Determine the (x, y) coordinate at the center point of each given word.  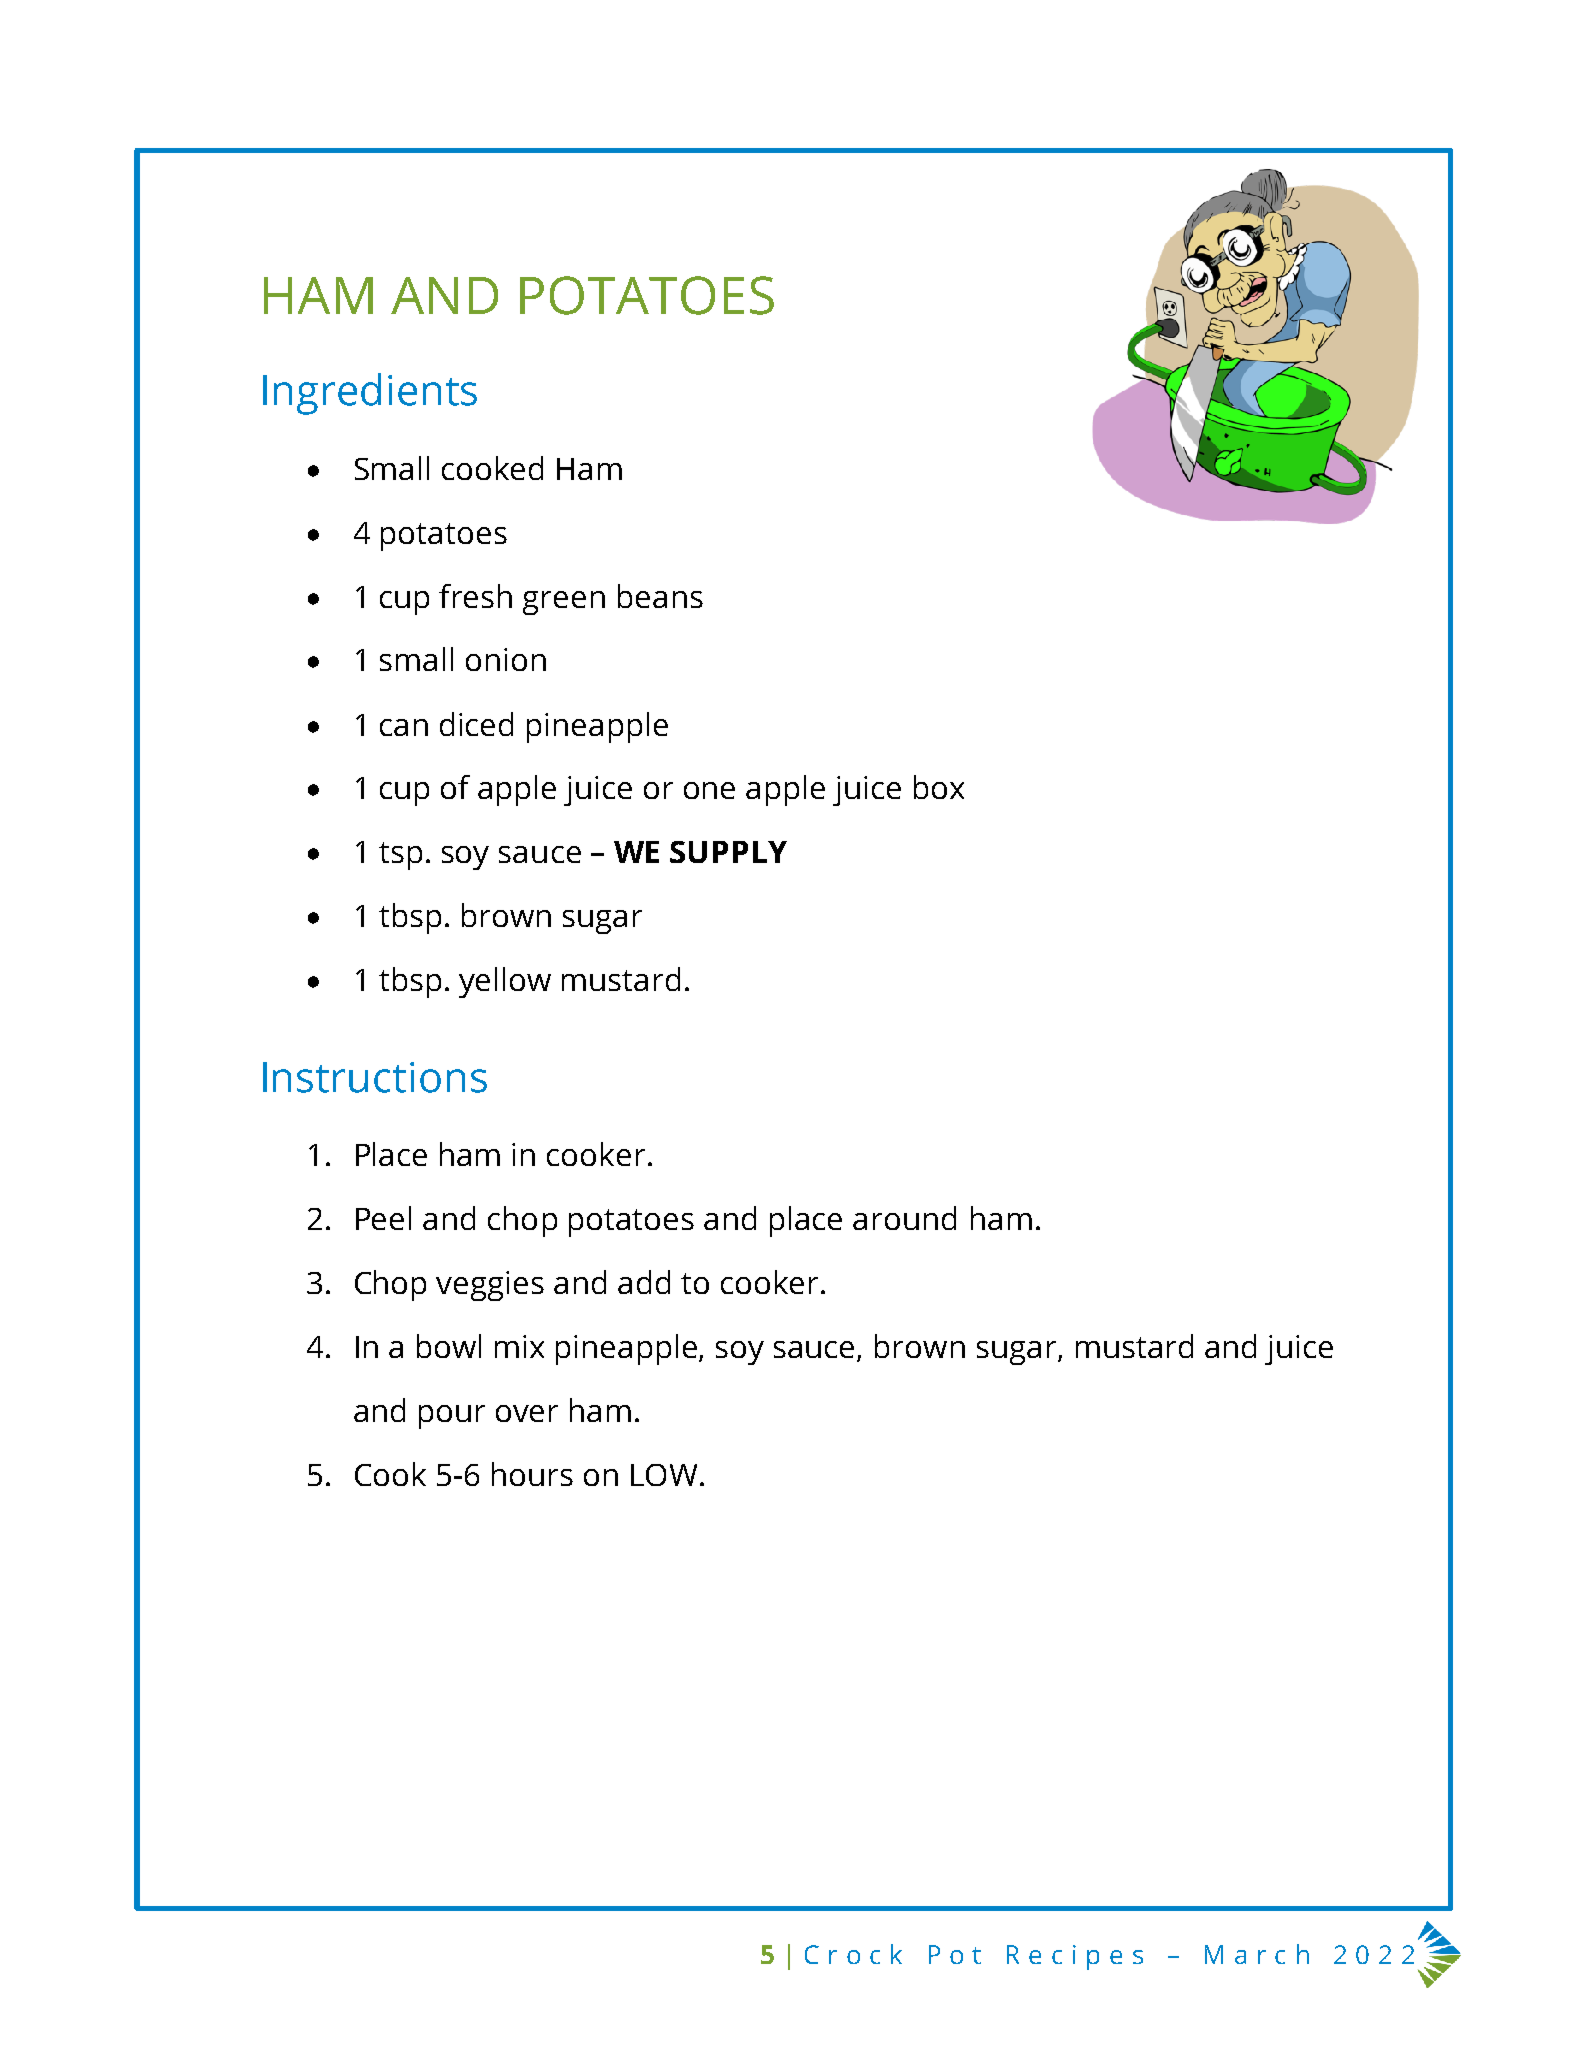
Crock (853, 1954)
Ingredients (370, 394)
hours (532, 1474)
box (939, 787)
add (644, 1282)
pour (452, 1417)
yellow (505, 982)
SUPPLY (728, 852)
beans (660, 596)
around (904, 1218)
